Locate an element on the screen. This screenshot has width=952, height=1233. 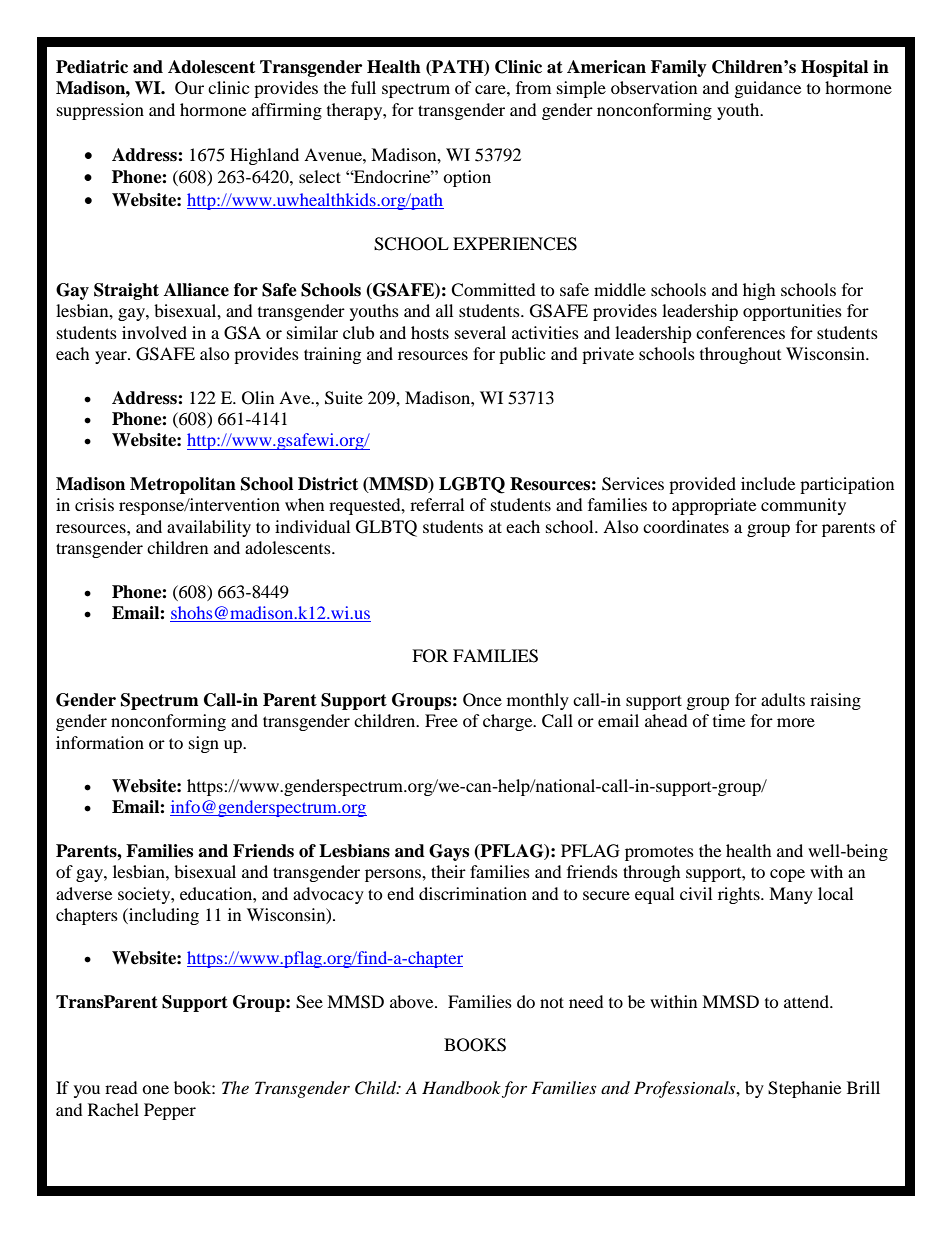
Olin is located at coordinates (258, 398).
